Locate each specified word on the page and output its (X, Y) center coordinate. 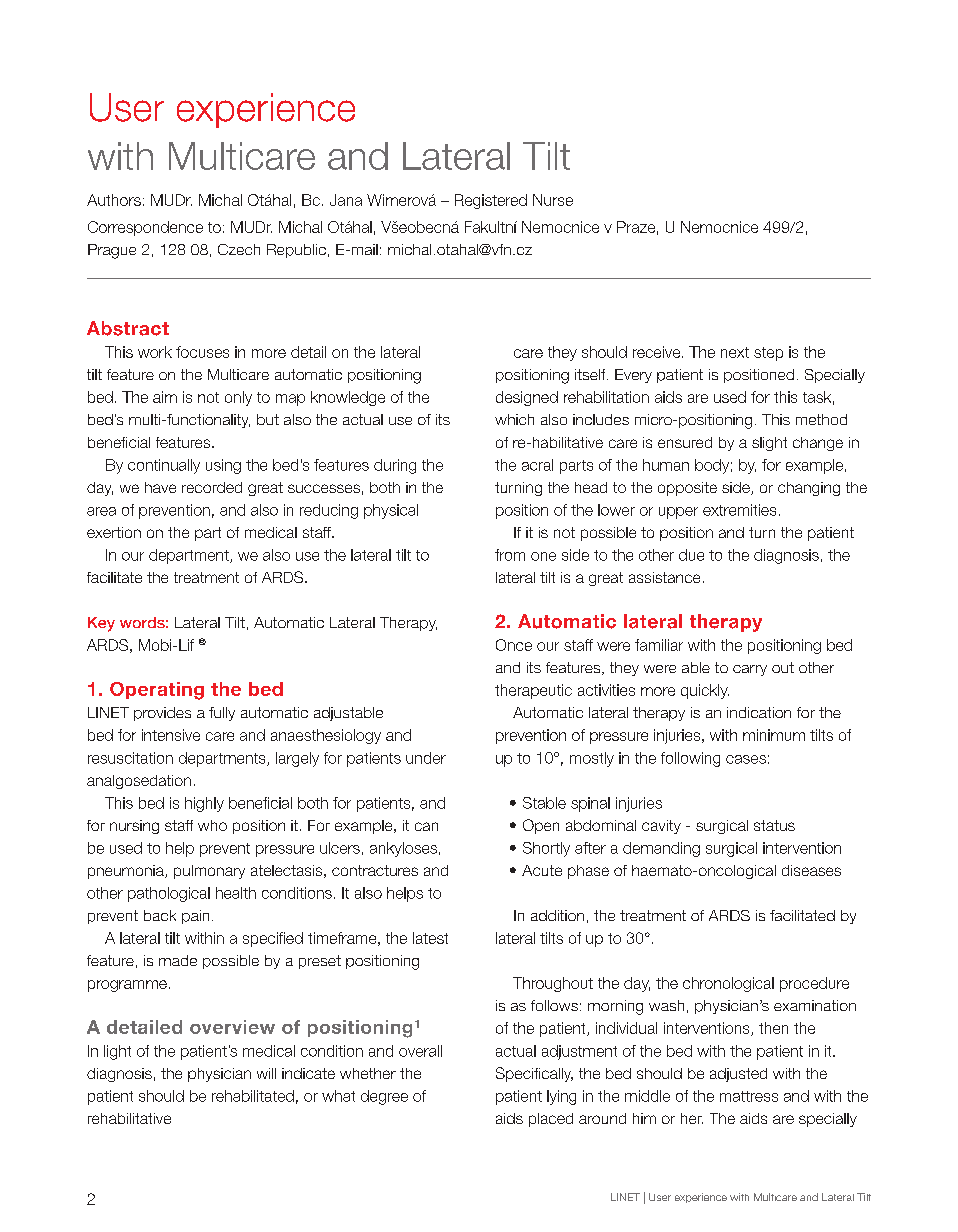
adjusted (738, 1075)
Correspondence (145, 228)
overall (420, 1051)
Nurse (553, 200)
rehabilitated (253, 1096)
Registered (491, 201)
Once (514, 645)
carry (750, 670)
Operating (157, 691)
